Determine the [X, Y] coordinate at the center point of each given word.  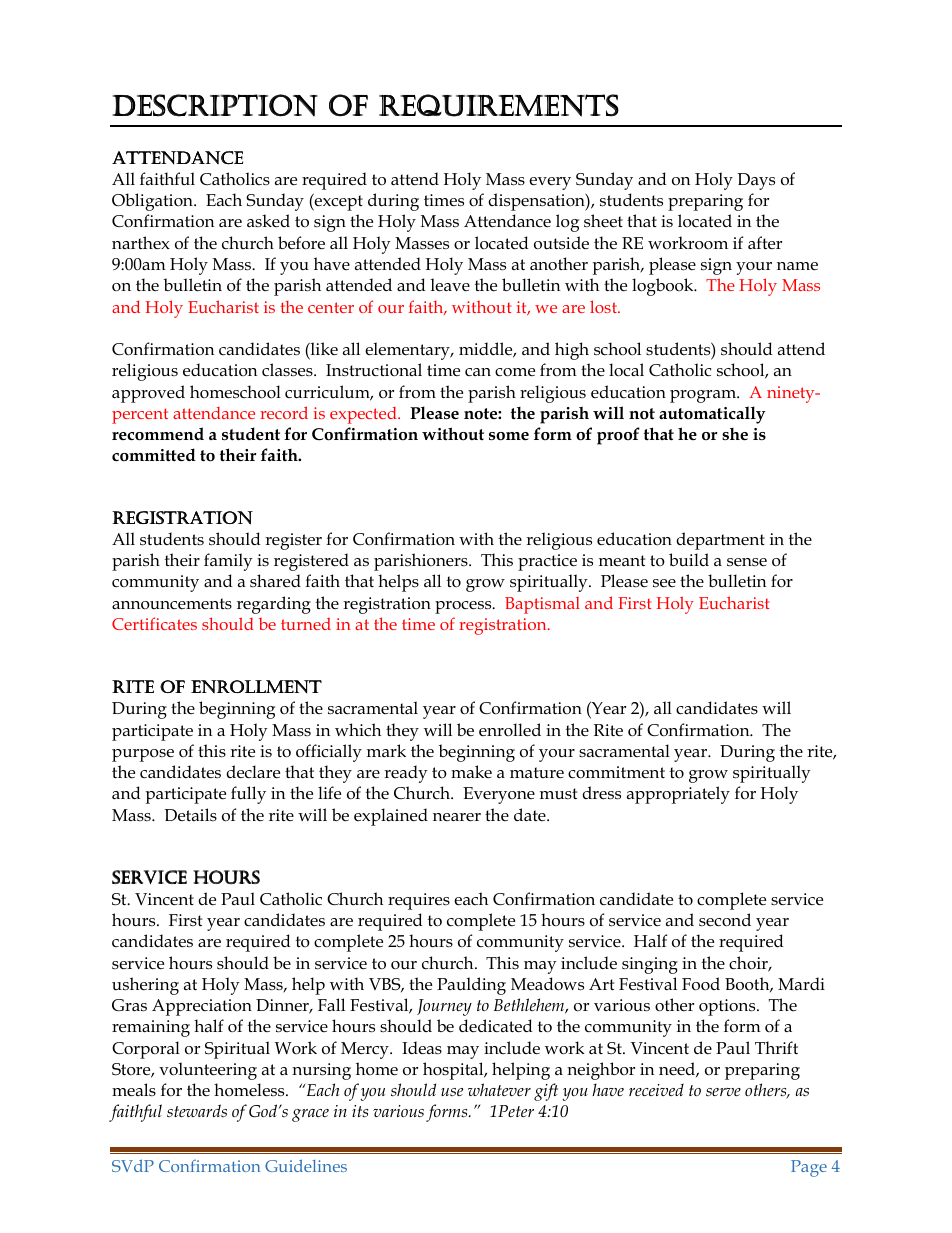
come [515, 372]
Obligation [153, 202]
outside [561, 243]
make [471, 771]
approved [148, 394]
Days [756, 181]
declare [253, 772]
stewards [197, 1110]
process [464, 607]
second [725, 920]
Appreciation [202, 1007]
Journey [444, 1007]
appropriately [678, 795]
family [228, 562]
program [704, 396]
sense [747, 562]
